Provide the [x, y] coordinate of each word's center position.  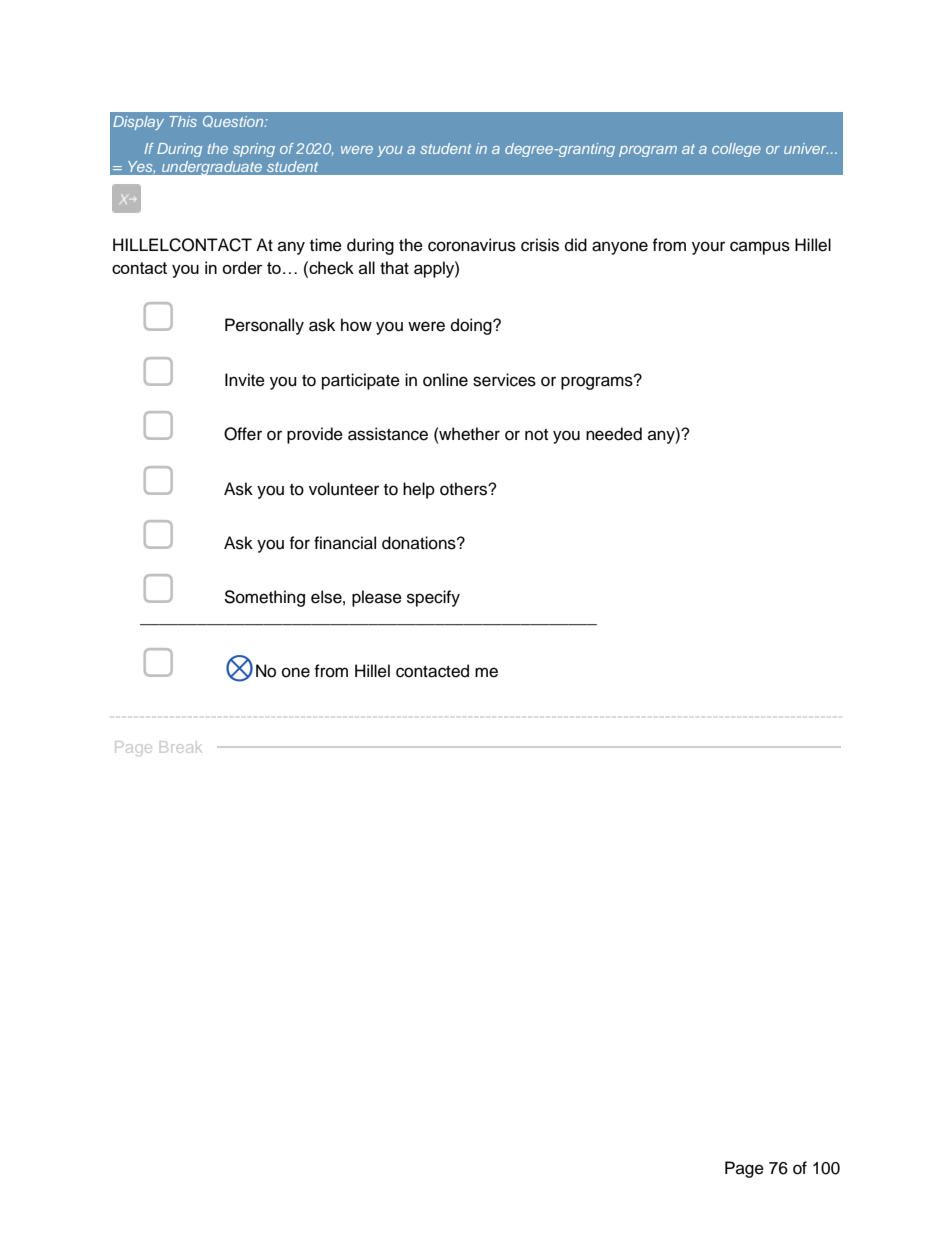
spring [254, 150]
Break [179, 747]
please [377, 598]
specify [433, 598]
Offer [243, 434]
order [242, 267]
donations [420, 543]
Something [264, 598]
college [736, 150]
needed [614, 434]
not [536, 435]
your [708, 248]
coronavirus [472, 245]
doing [472, 326]
